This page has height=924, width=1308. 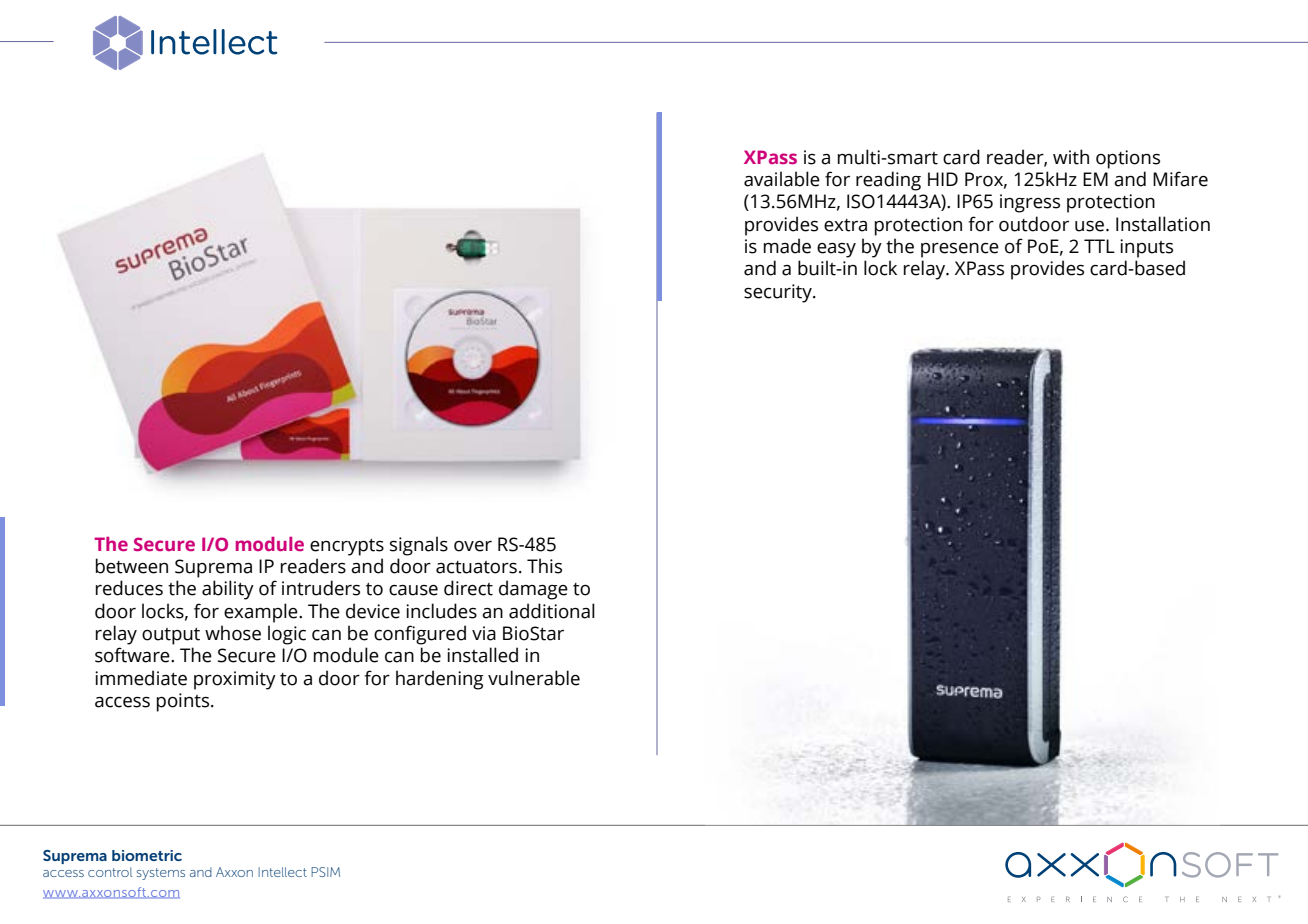 What do you see at coordinates (544, 566) in the page?
I see `This` at bounding box center [544, 566].
